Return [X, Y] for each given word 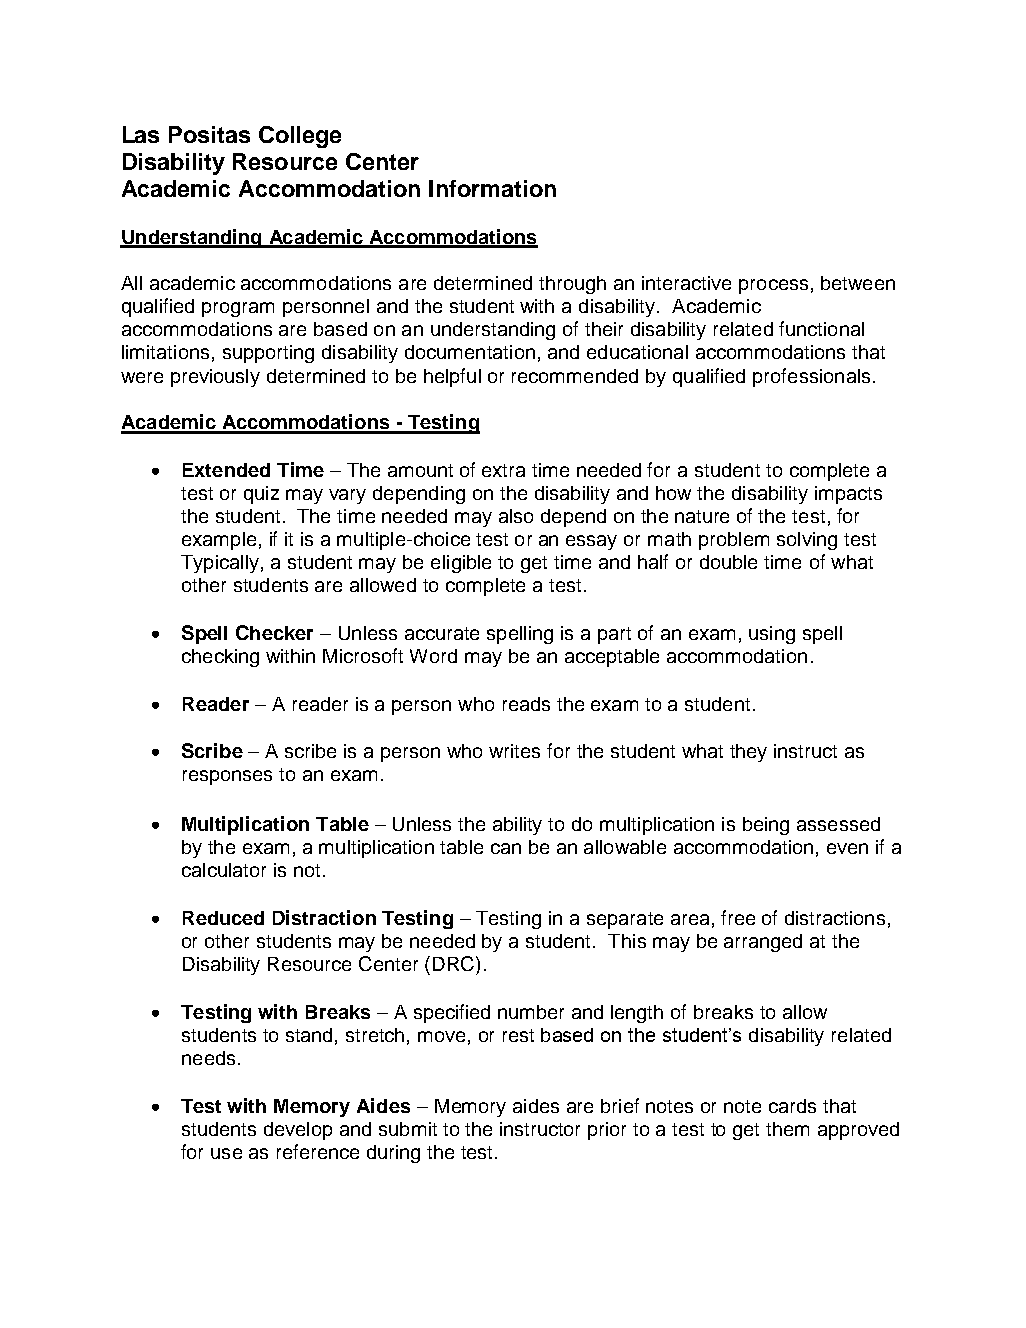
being [766, 826]
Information [492, 188]
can [506, 848]
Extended [226, 470]
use [226, 1153]
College [300, 137]
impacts [848, 495]
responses [227, 777]
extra [503, 470]
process [773, 286]
